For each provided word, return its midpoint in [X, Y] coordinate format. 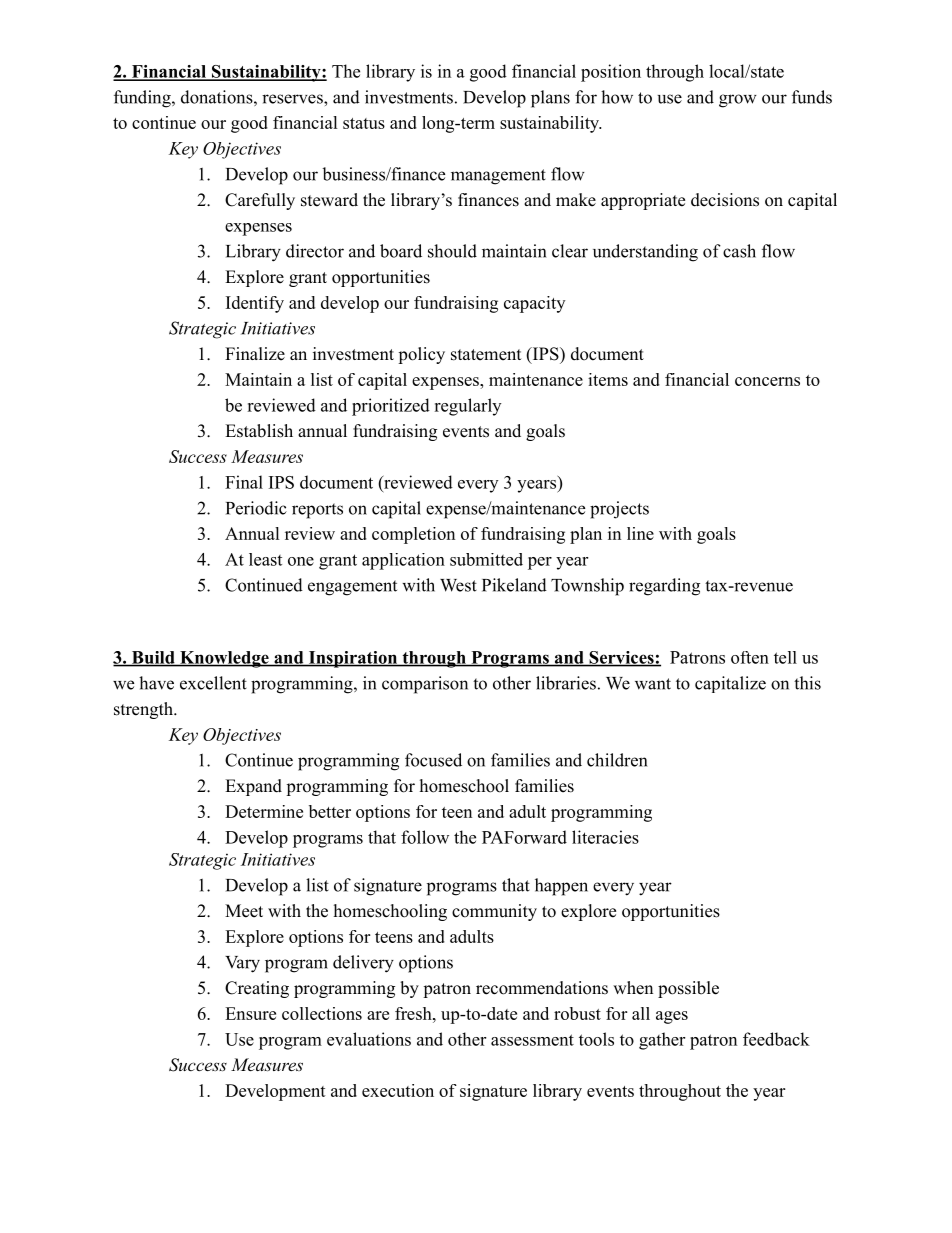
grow [738, 101]
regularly [467, 407]
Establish [259, 431]
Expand [253, 787]
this [807, 683]
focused [433, 760]
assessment [532, 1040]
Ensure [250, 1013]
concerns [767, 381]
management [498, 177]
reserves [293, 99]
